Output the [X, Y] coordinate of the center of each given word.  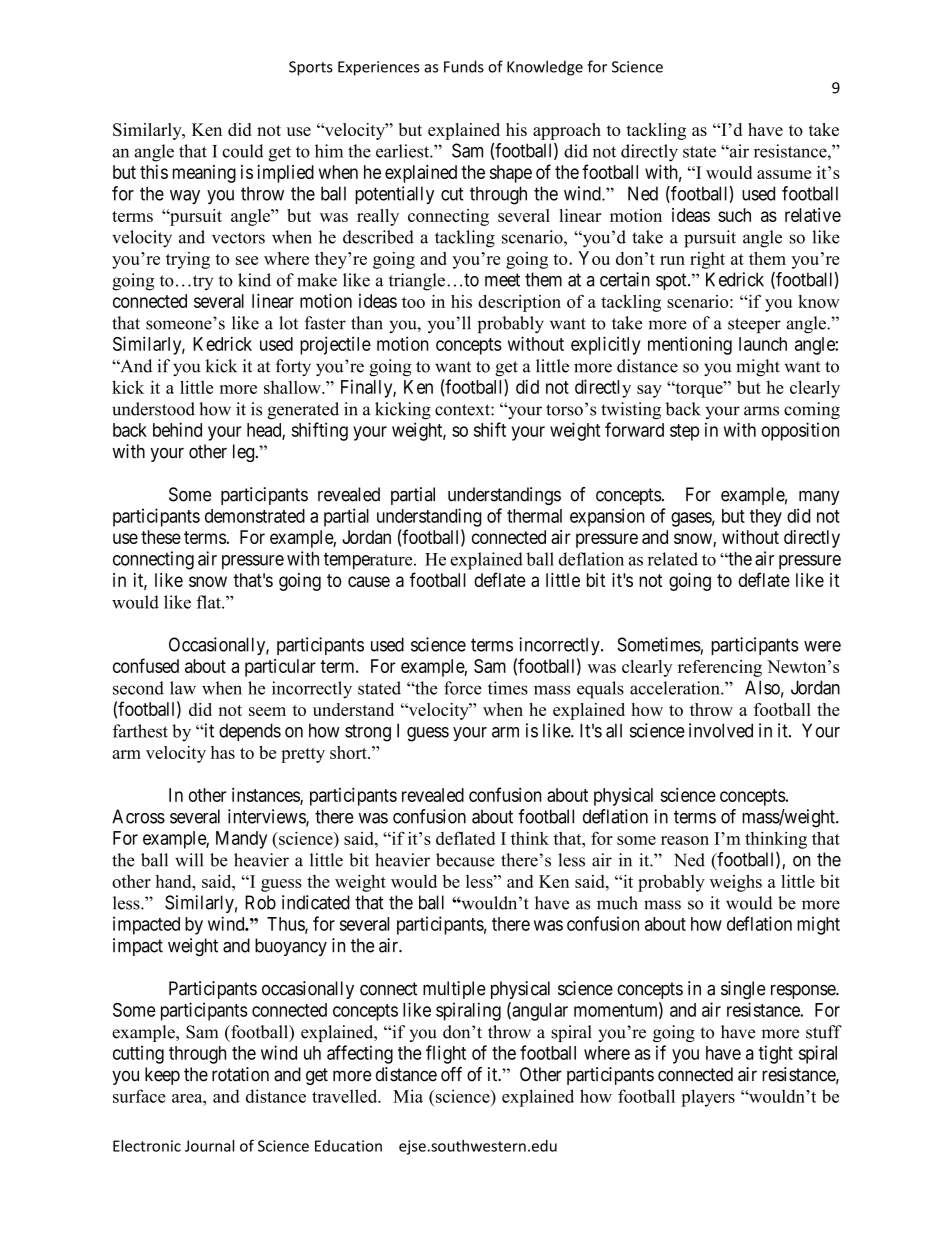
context [463, 410]
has [223, 752]
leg [245, 453]
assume [784, 174]
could [243, 151]
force [463, 688]
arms [761, 411]
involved [721, 730]
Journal [209, 1146]
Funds [464, 66]
